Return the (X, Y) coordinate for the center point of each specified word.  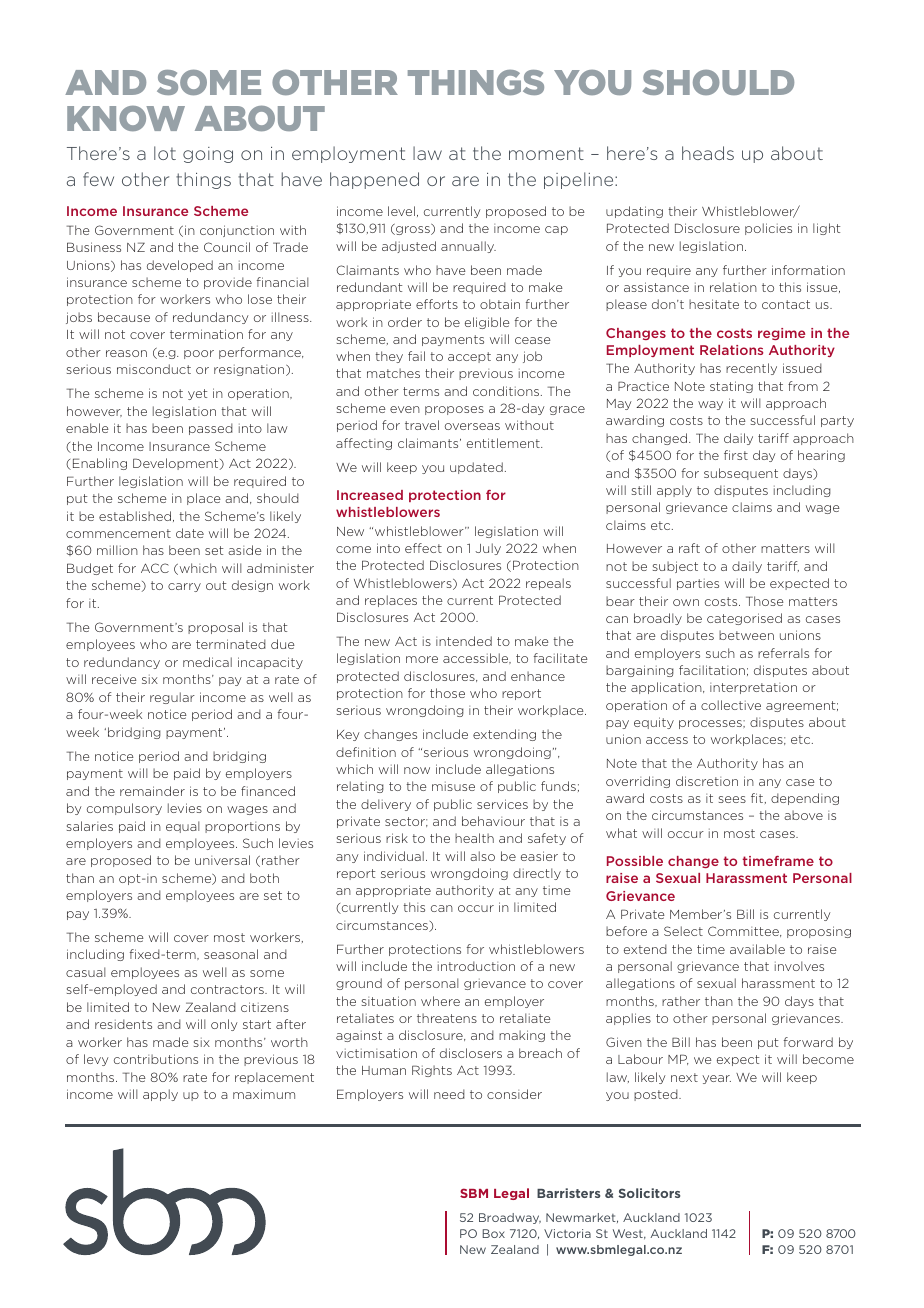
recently (751, 369)
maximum (264, 1094)
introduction (476, 966)
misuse (453, 786)
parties (698, 584)
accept (469, 357)
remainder (152, 791)
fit (758, 798)
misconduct (154, 369)
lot (165, 153)
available (757, 949)
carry (184, 587)
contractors (228, 989)
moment (546, 153)
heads (708, 153)
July (488, 549)
